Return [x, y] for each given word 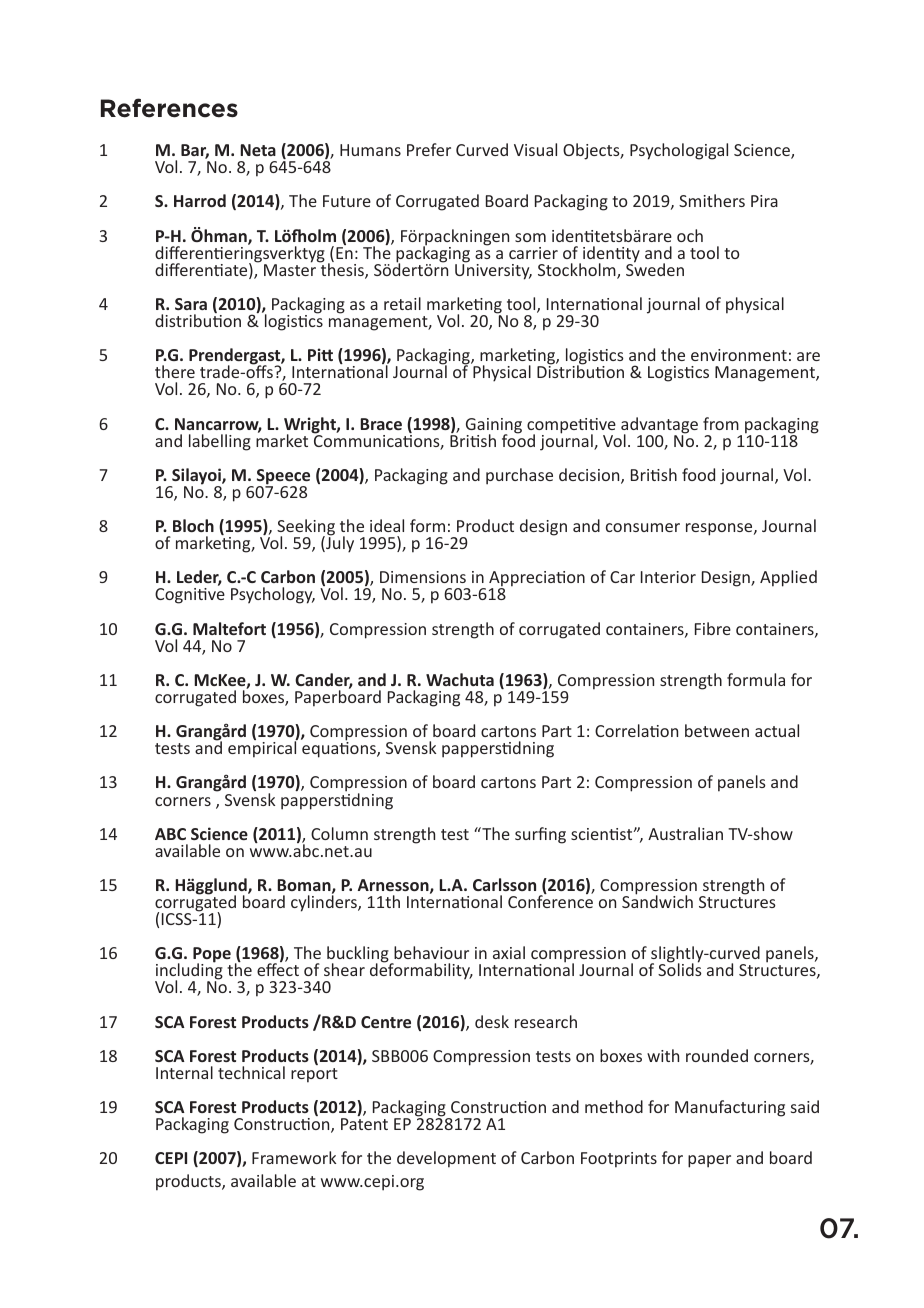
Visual [535, 149]
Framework [294, 1157]
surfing [540, 835]
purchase [519, 476]
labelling [220, 442]
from [721, 423]
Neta [258, 150]
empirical [263, 748]
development [446, 1159]
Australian [685, 833]
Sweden [655, 268]
